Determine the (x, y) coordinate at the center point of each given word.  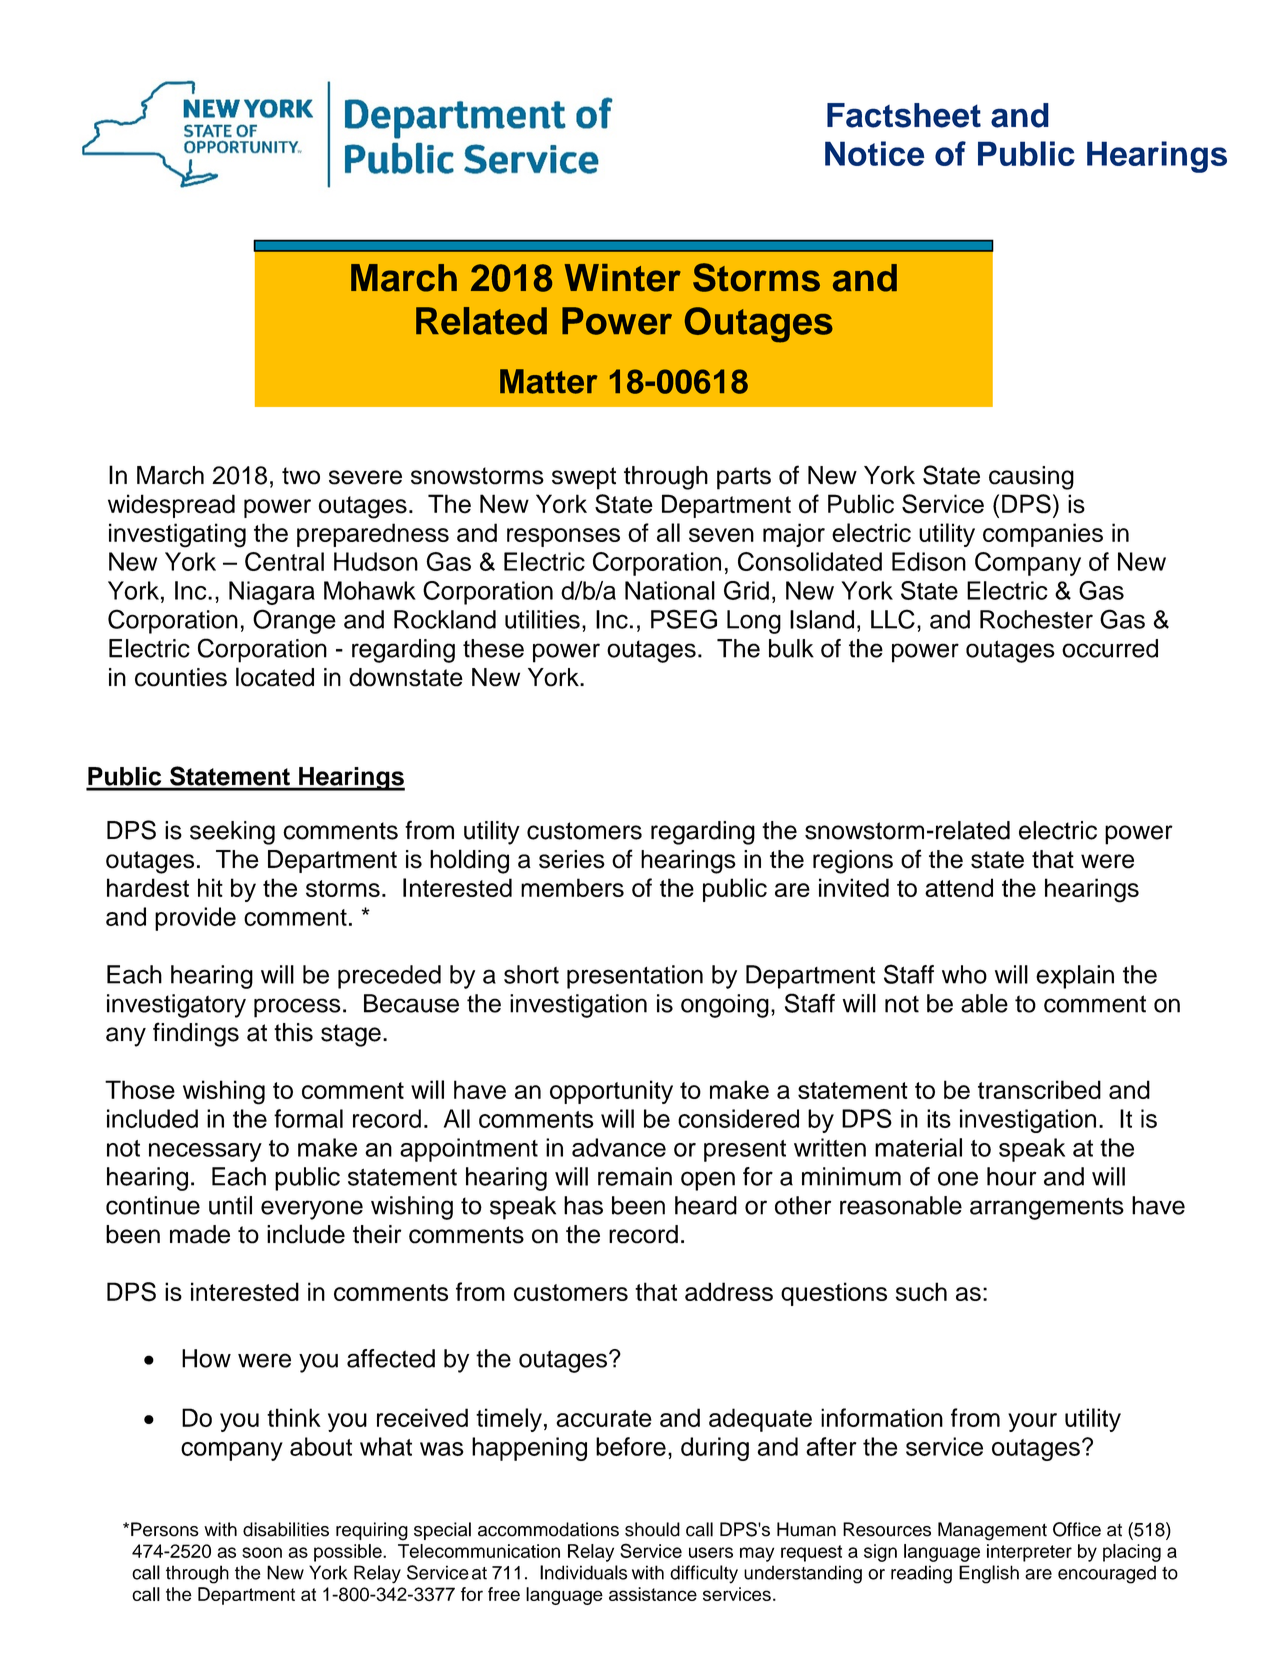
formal (308, 1118)
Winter (623, 278)
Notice (875, 153)
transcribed (1039, 1089)
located (275, 677)
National (670, 590)
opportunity (611, 1092)
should (652, 1529)
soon (262, 1552)
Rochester (1036, 619)
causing (1031, 478)
